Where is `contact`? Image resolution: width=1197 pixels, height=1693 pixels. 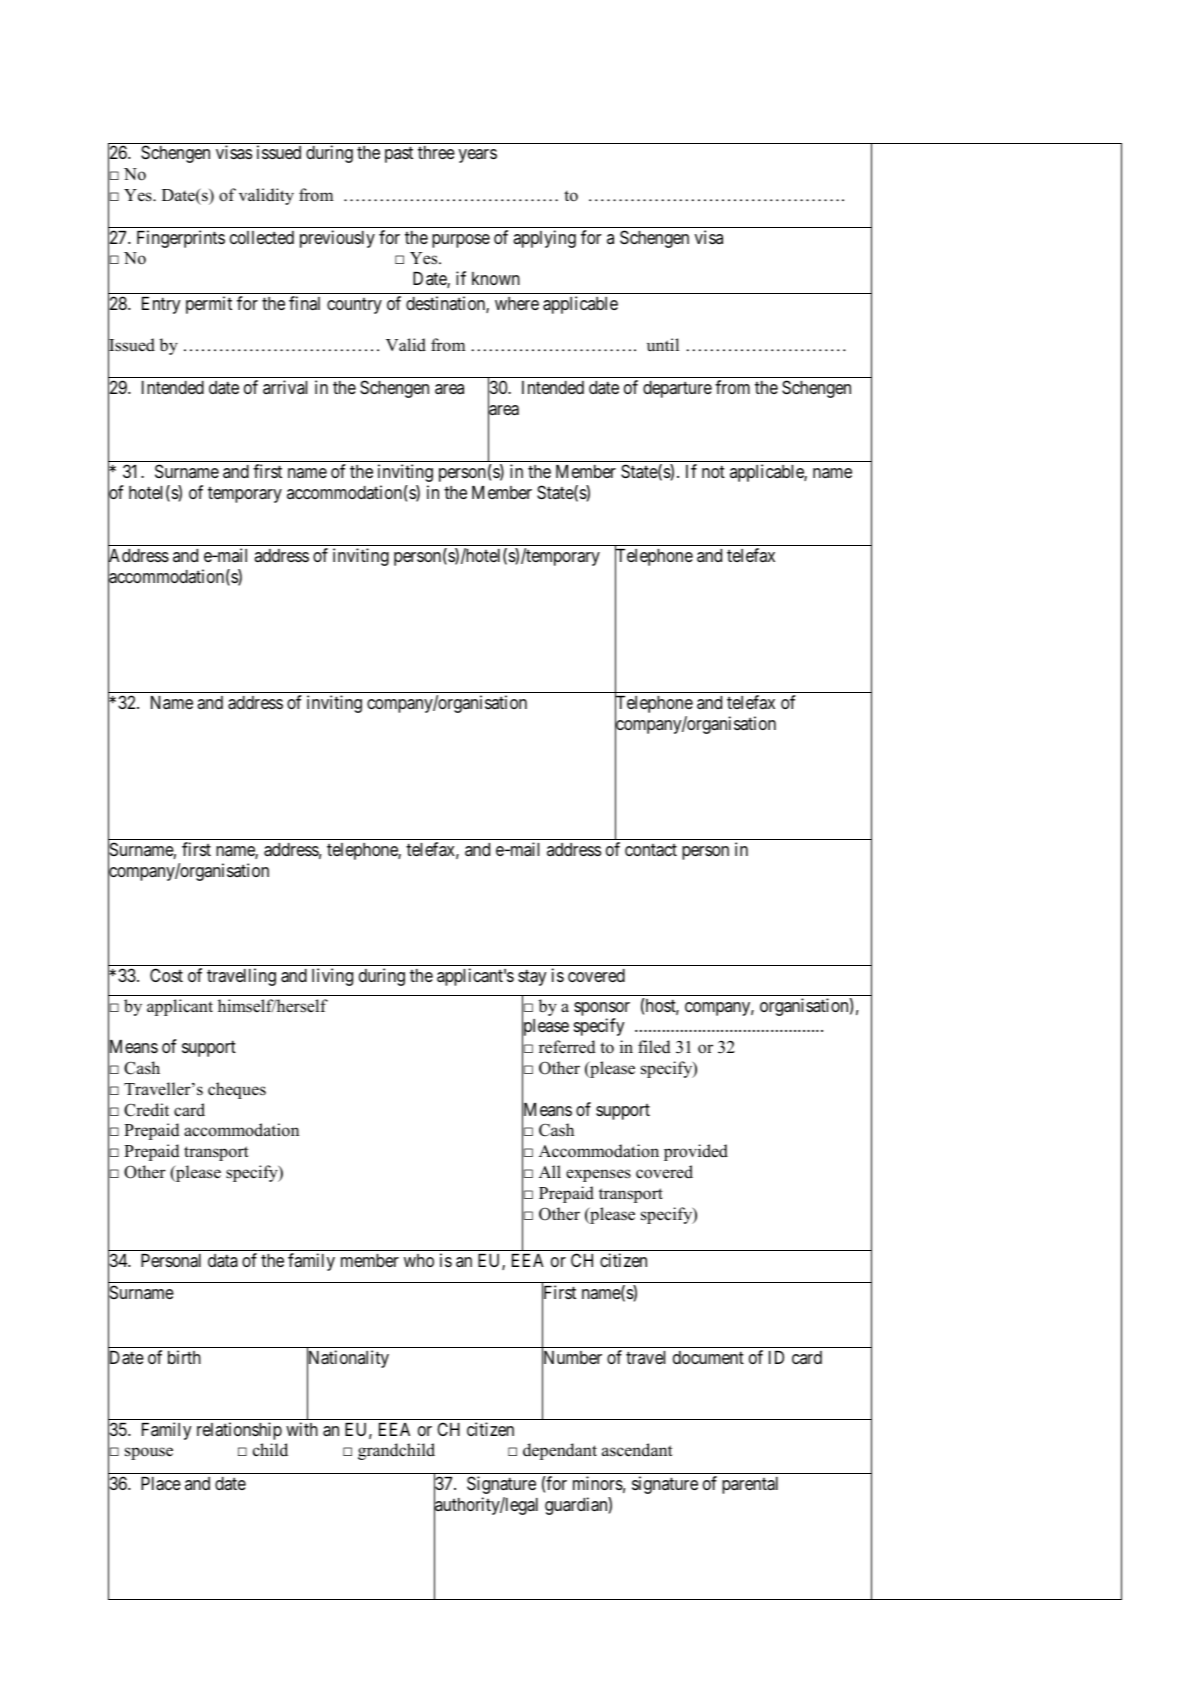 contact is located at coordinates (651, 850).
